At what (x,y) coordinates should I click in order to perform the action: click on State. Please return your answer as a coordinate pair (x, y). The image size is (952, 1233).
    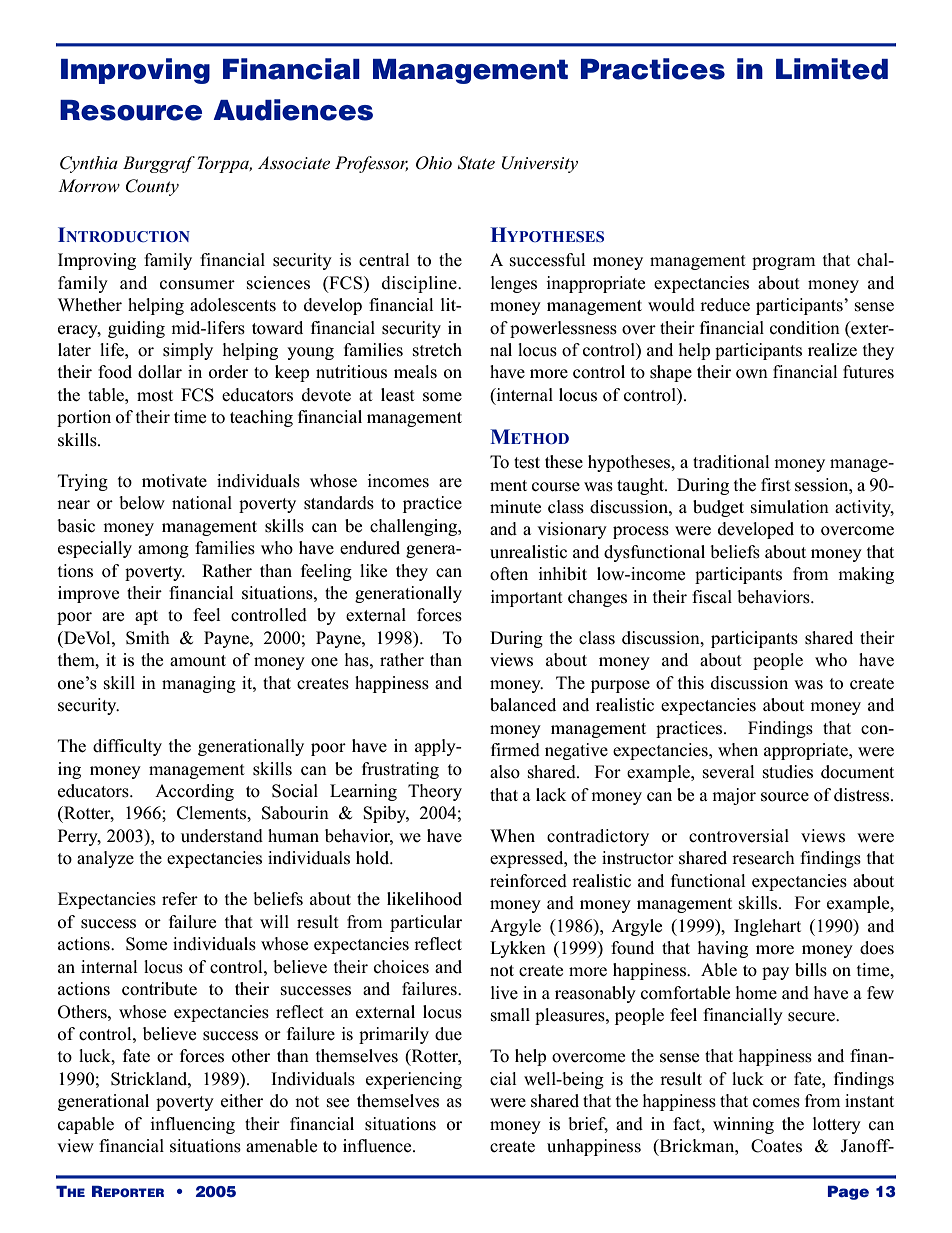
    Looking at the image, I should click on (476, 163).
